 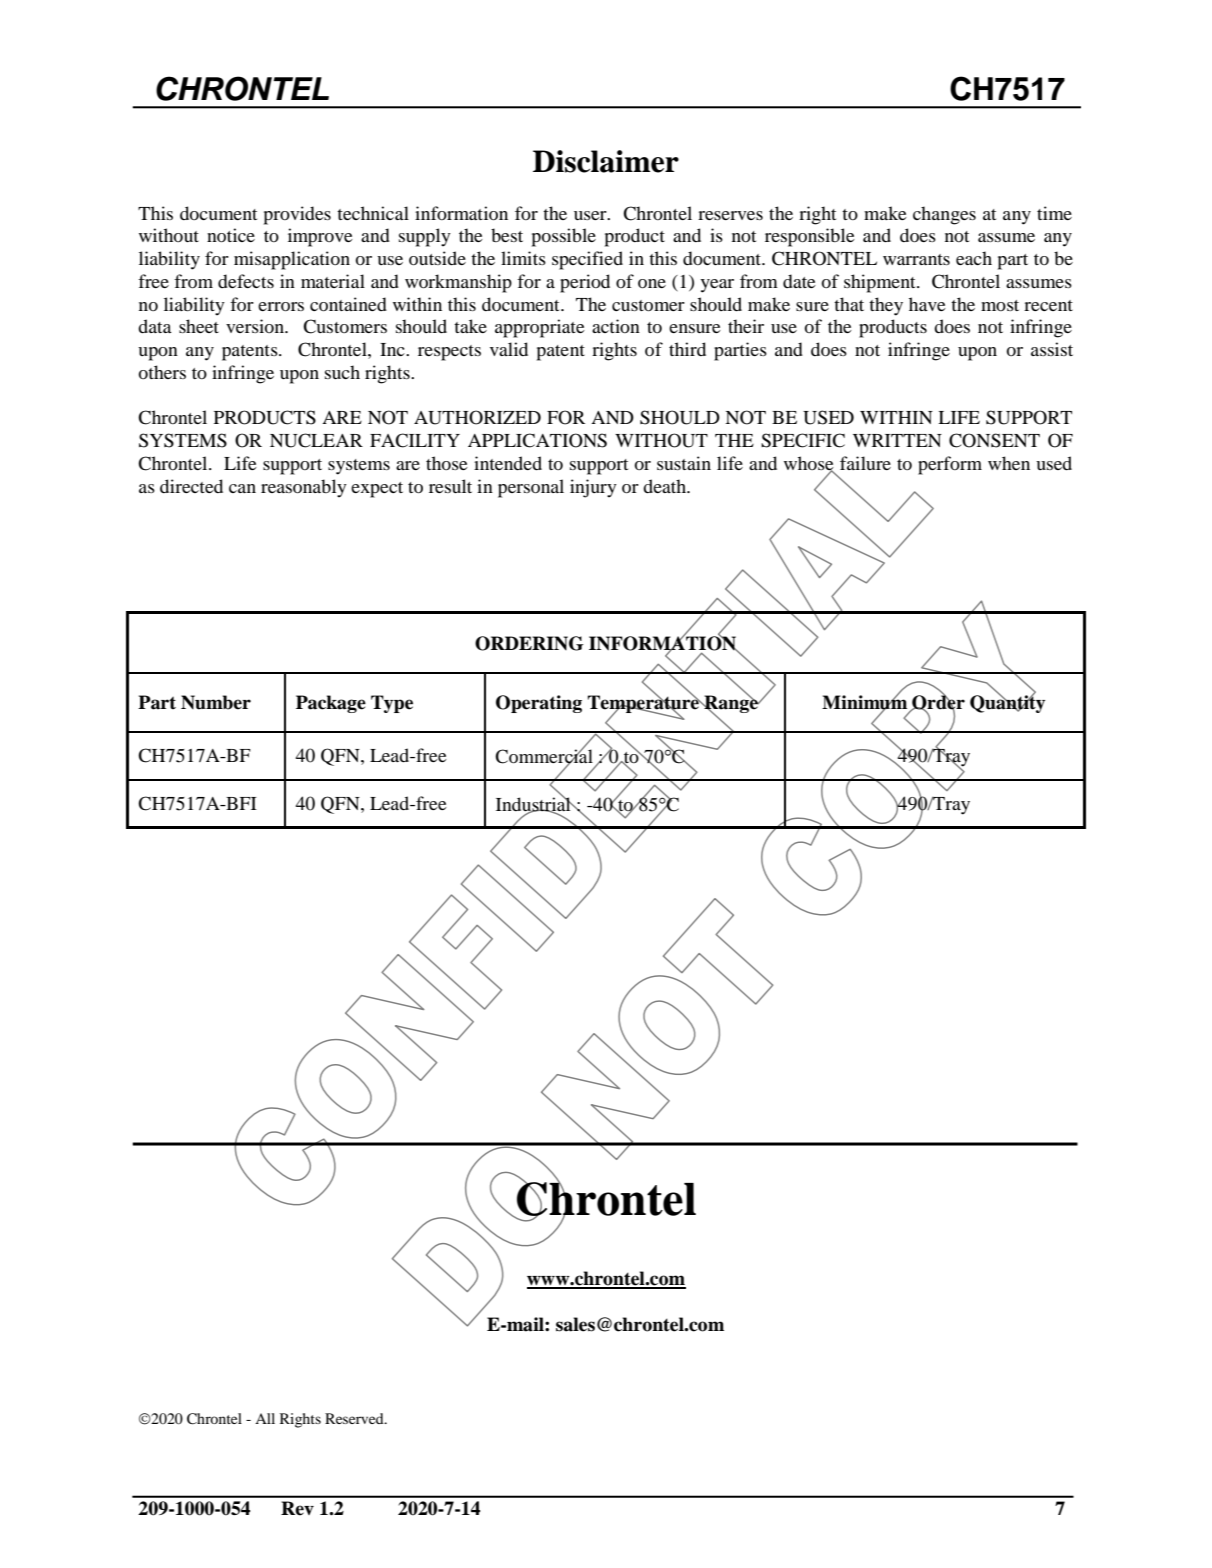 What do you see at coordinates (1007, 703) in the document?
I see `Quantity` at bounding box center [1007, 703].
